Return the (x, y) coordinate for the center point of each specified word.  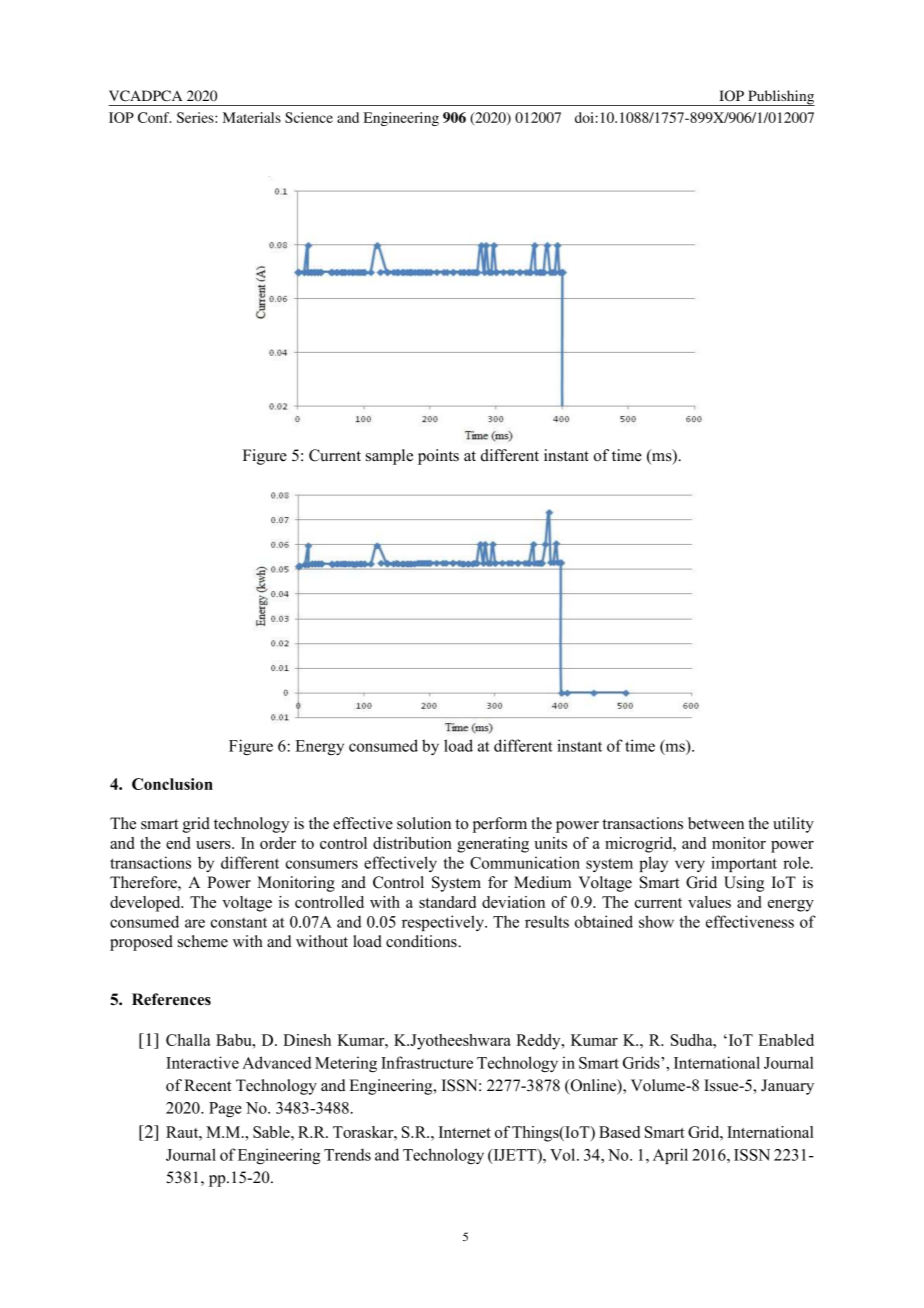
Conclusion (172, 784)
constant (239, 923)
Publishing (780, 98)
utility (793, 825)
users (214, 845)
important (744, 864)
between (716, 823)
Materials (252, 117)
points (438, 457)
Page (225, 1109)
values (709, 902)
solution (424, 823)
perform (500, 825)
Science (309, 117)
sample (389, 457)
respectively (444, 923)
